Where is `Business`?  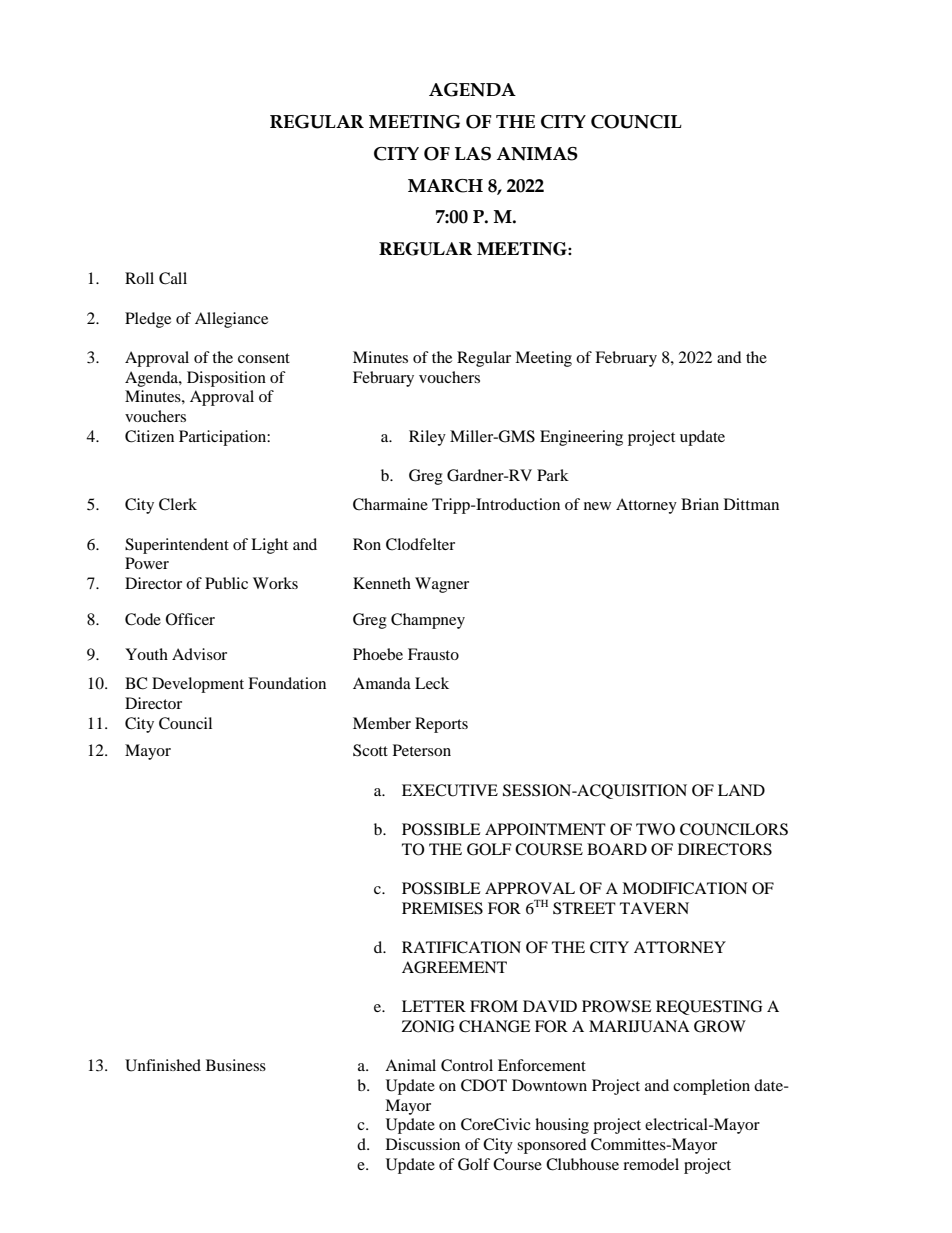
Business is located at coordinates (236, 1065).
